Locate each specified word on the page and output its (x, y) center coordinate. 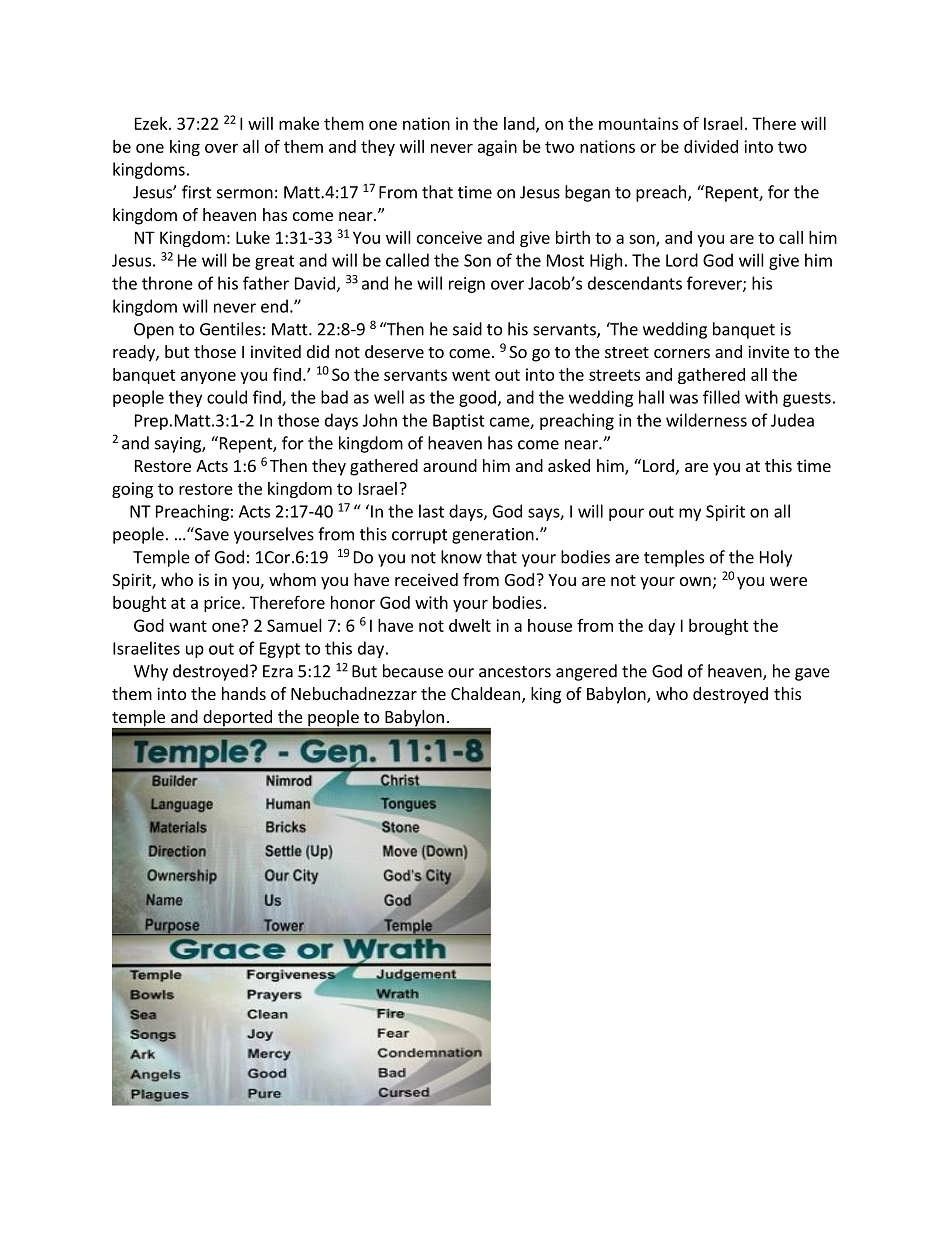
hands (244, 693)
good (477, 398)
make (299, 123)
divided (711, 146)
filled (721, 397)
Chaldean (485, 693)
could (227, 397)
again (497, 148)
